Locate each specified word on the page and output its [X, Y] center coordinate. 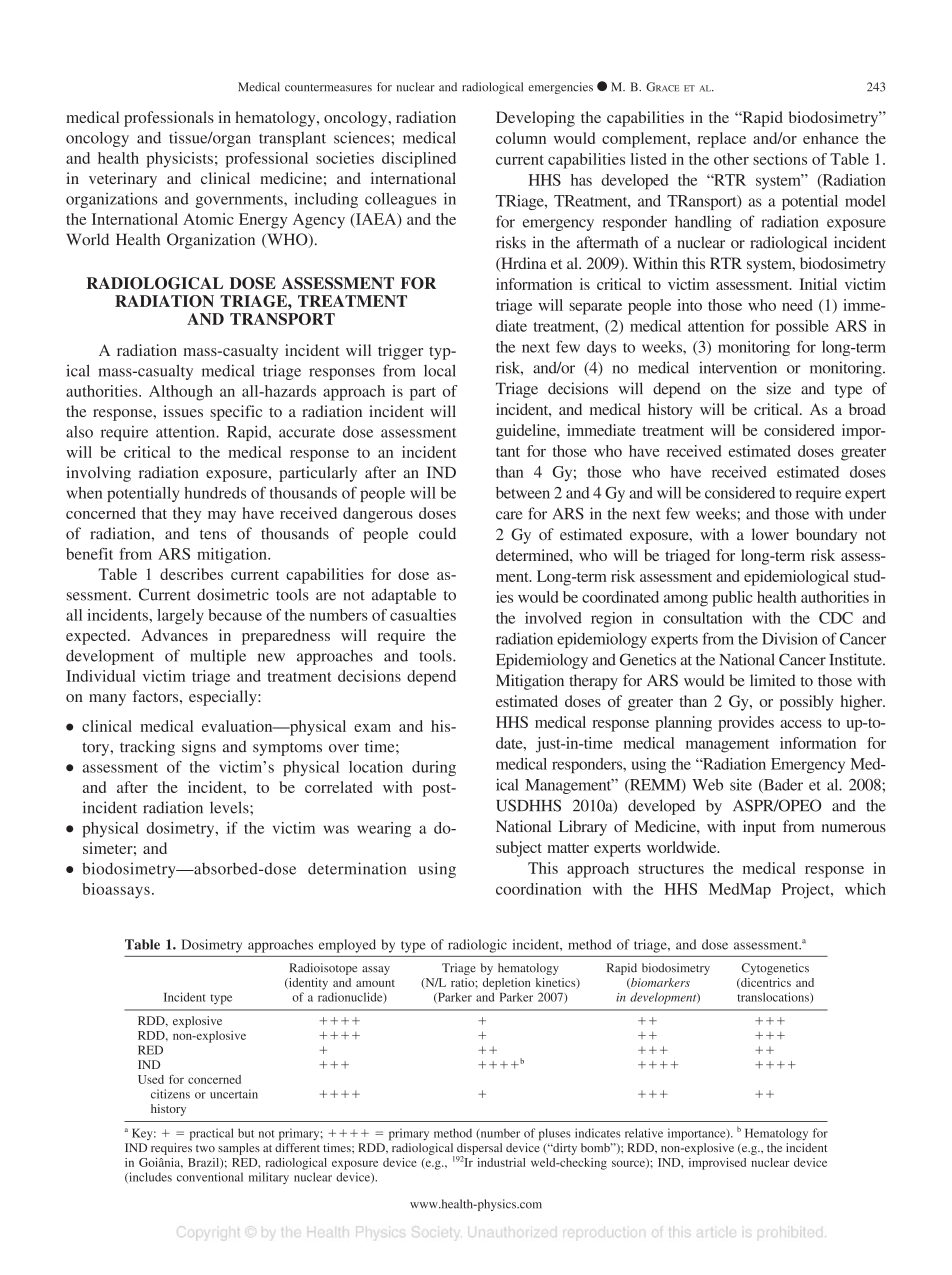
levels [230, 807]
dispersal [479, 1150]
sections [780, 159]
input [759, 828]
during [434, 768]
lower [770, 534]
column [521, 138]
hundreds [215, 493]
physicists [179, 160]
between [523, 493]
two [205, 1148]
